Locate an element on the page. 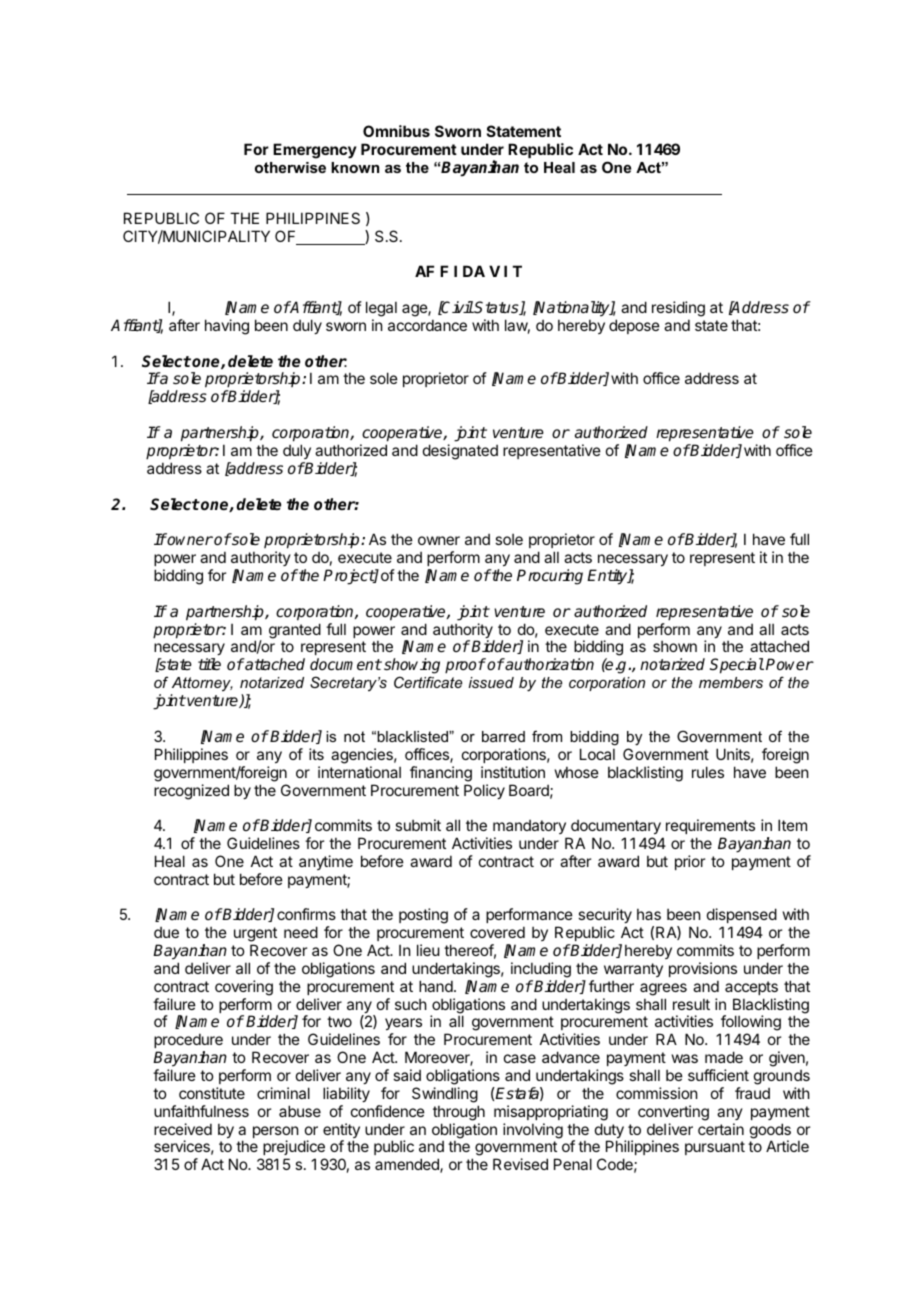  certain is located at coordinates (721, 1129).
